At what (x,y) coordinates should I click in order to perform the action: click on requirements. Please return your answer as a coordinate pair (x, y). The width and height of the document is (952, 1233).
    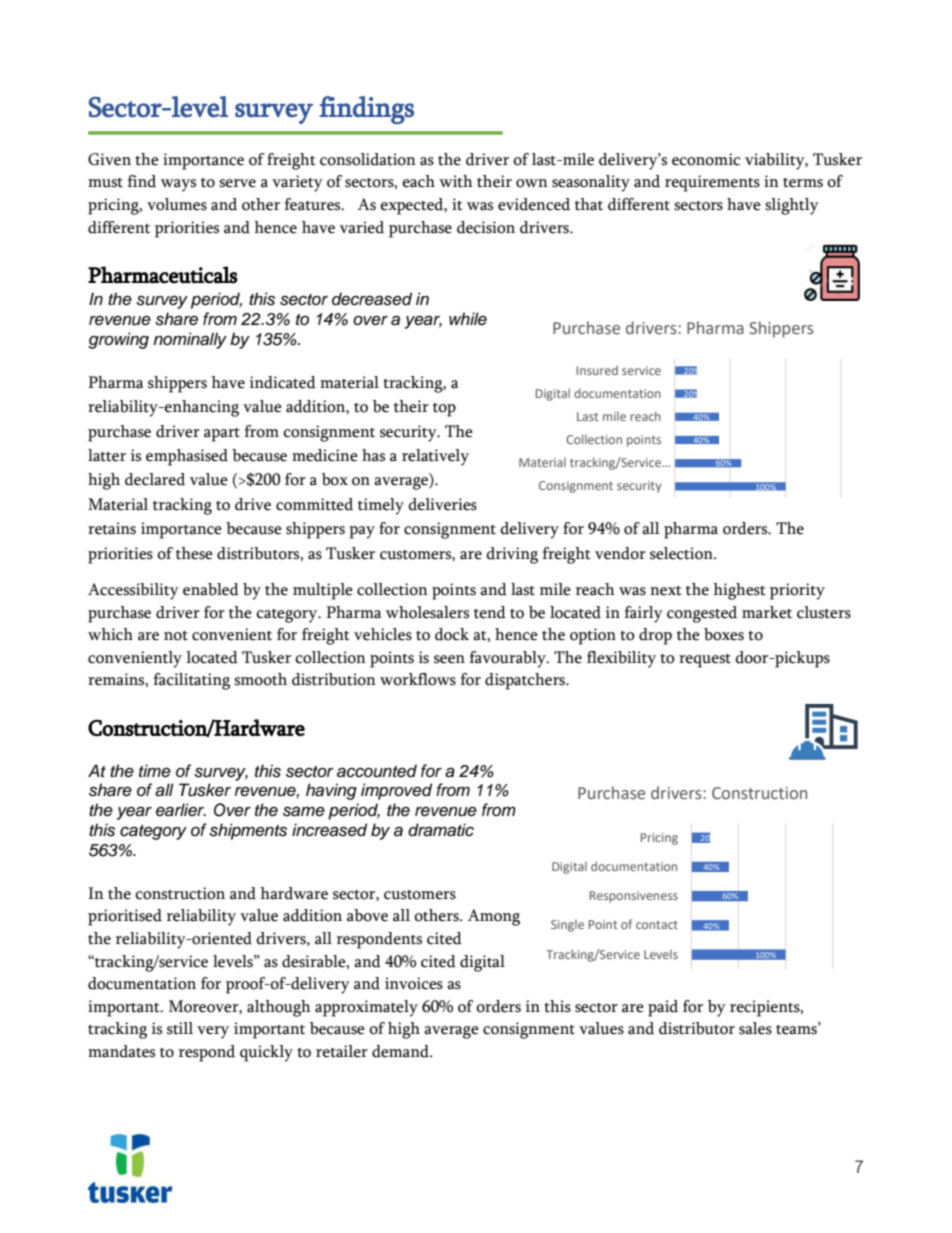
    Looking at the image, I should click on (712, 183).
